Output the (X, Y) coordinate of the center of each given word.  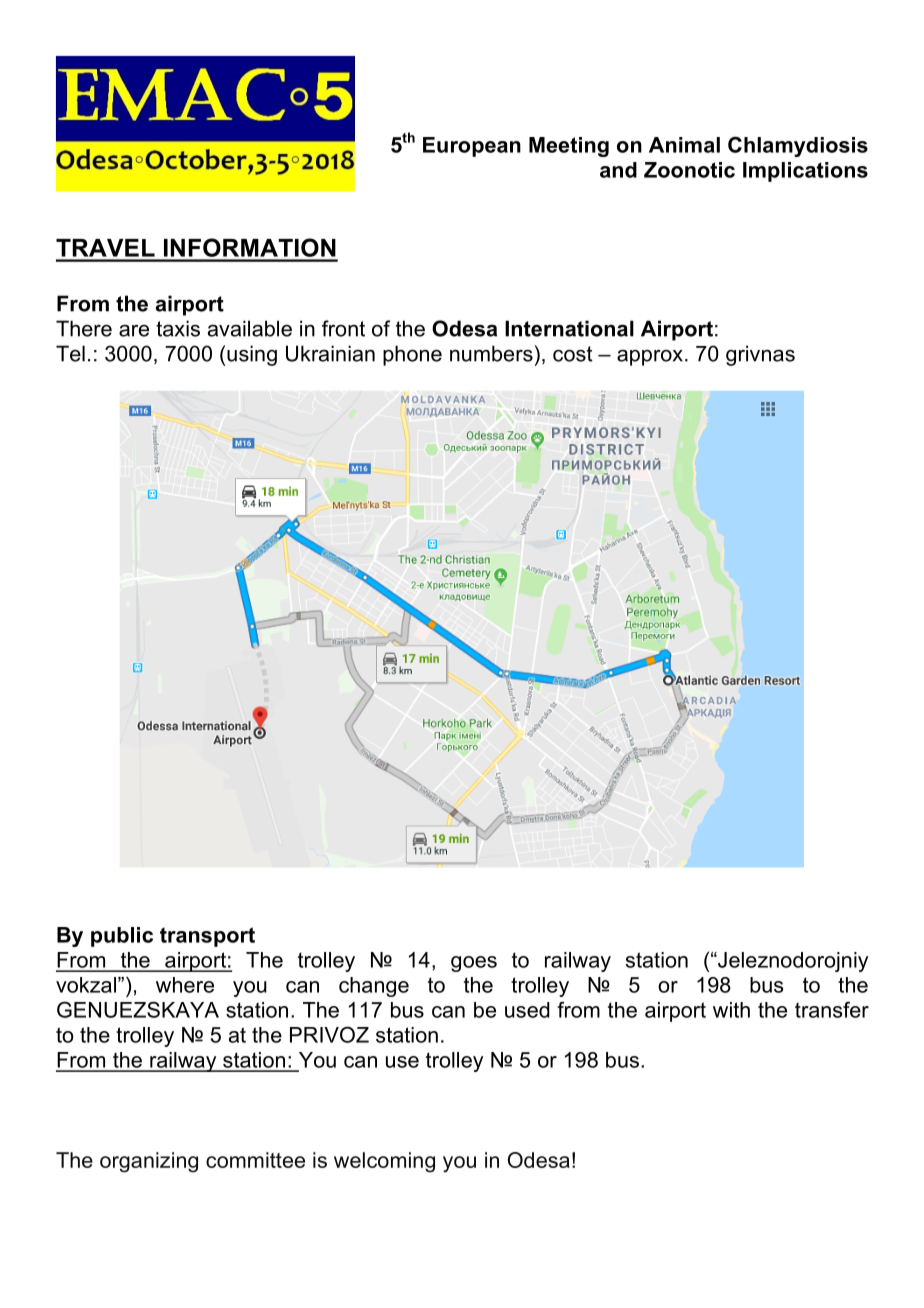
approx (650, 358)
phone (412, 355)
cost (573, 354)
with (731, 1010)
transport (207, 937)
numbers (491, 353)
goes (474, 964)
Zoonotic (689, 170)
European (472, 147)
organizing (149, 1162)
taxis (178, 328)
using (252, 355)
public (122, 937)
